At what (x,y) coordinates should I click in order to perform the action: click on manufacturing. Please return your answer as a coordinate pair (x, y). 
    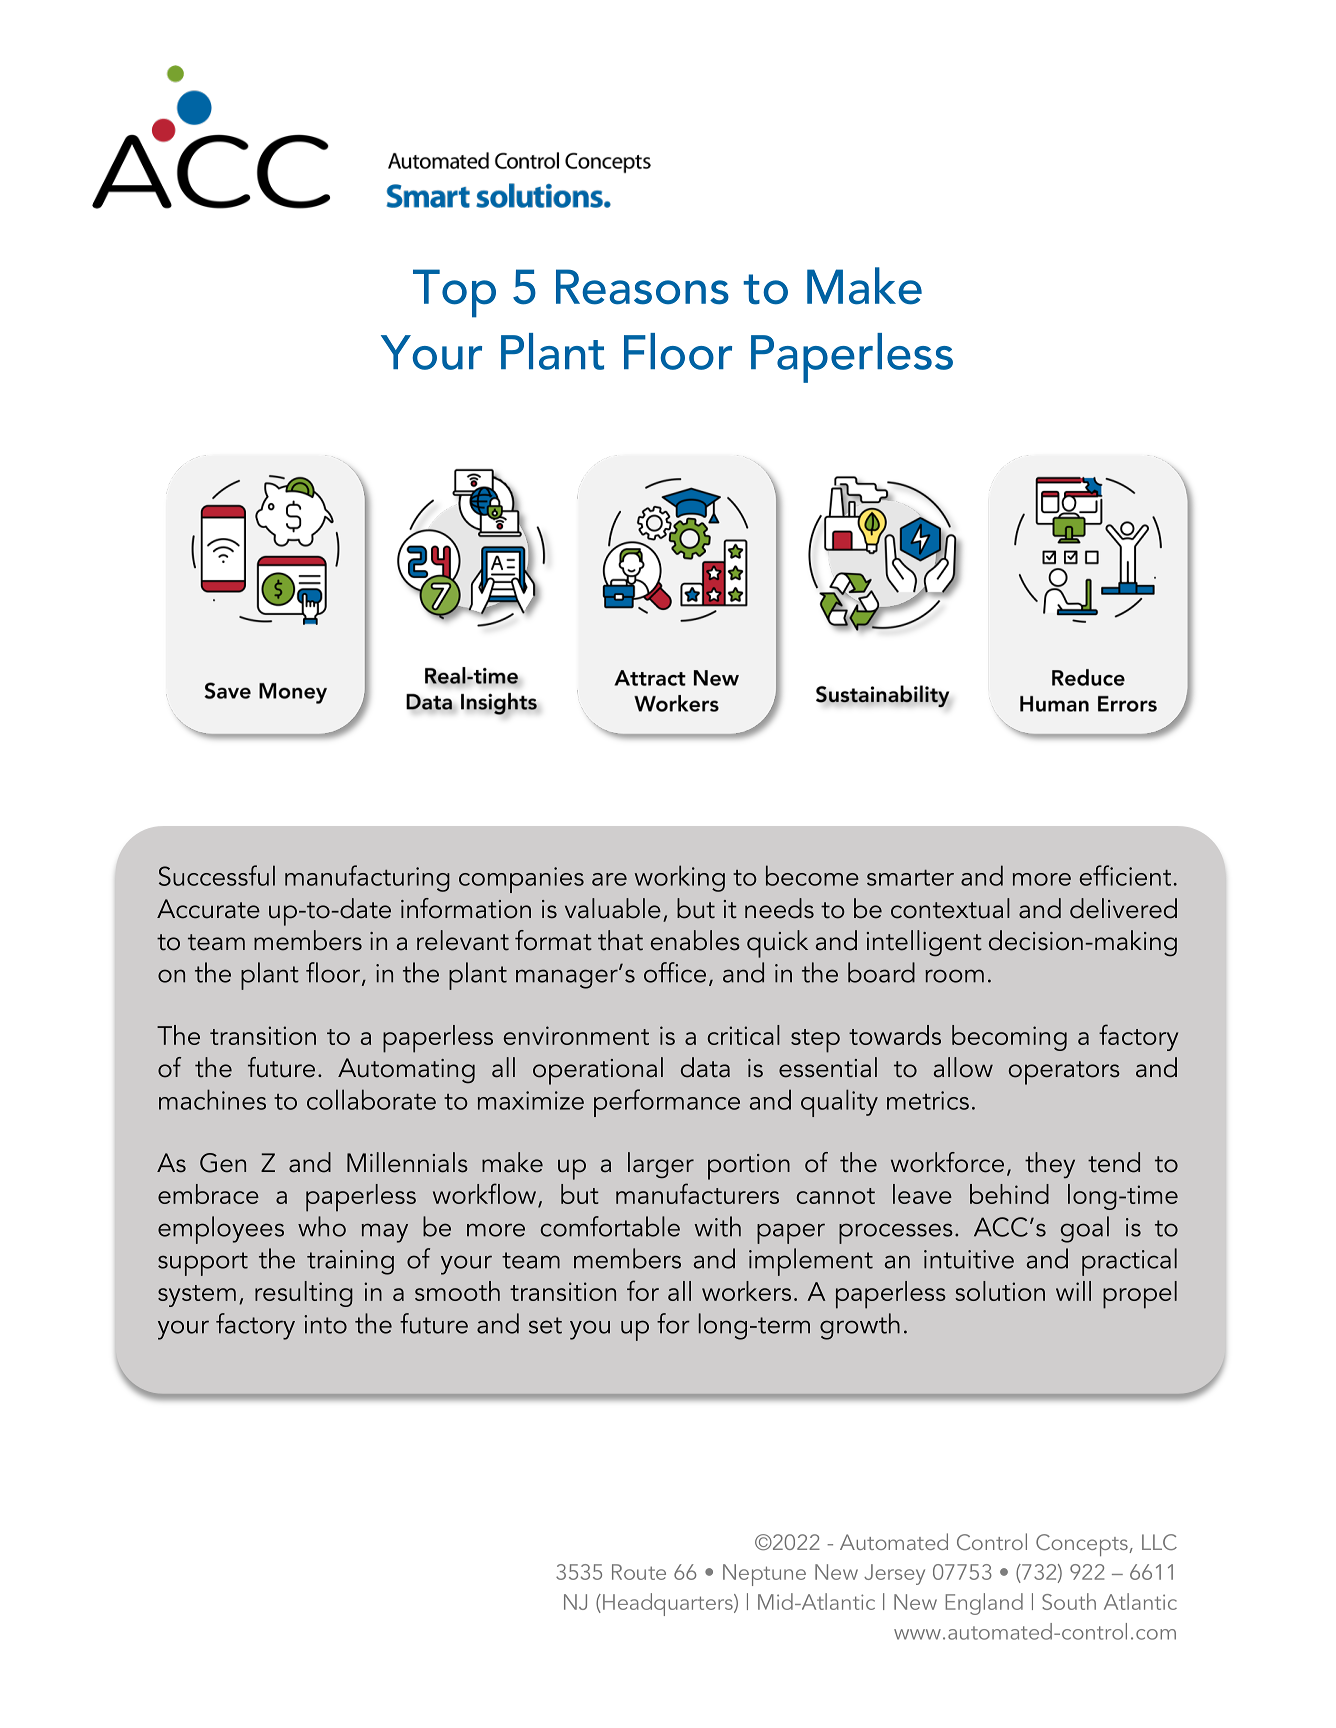
    Looking at the image, I should click on (367, 878).
